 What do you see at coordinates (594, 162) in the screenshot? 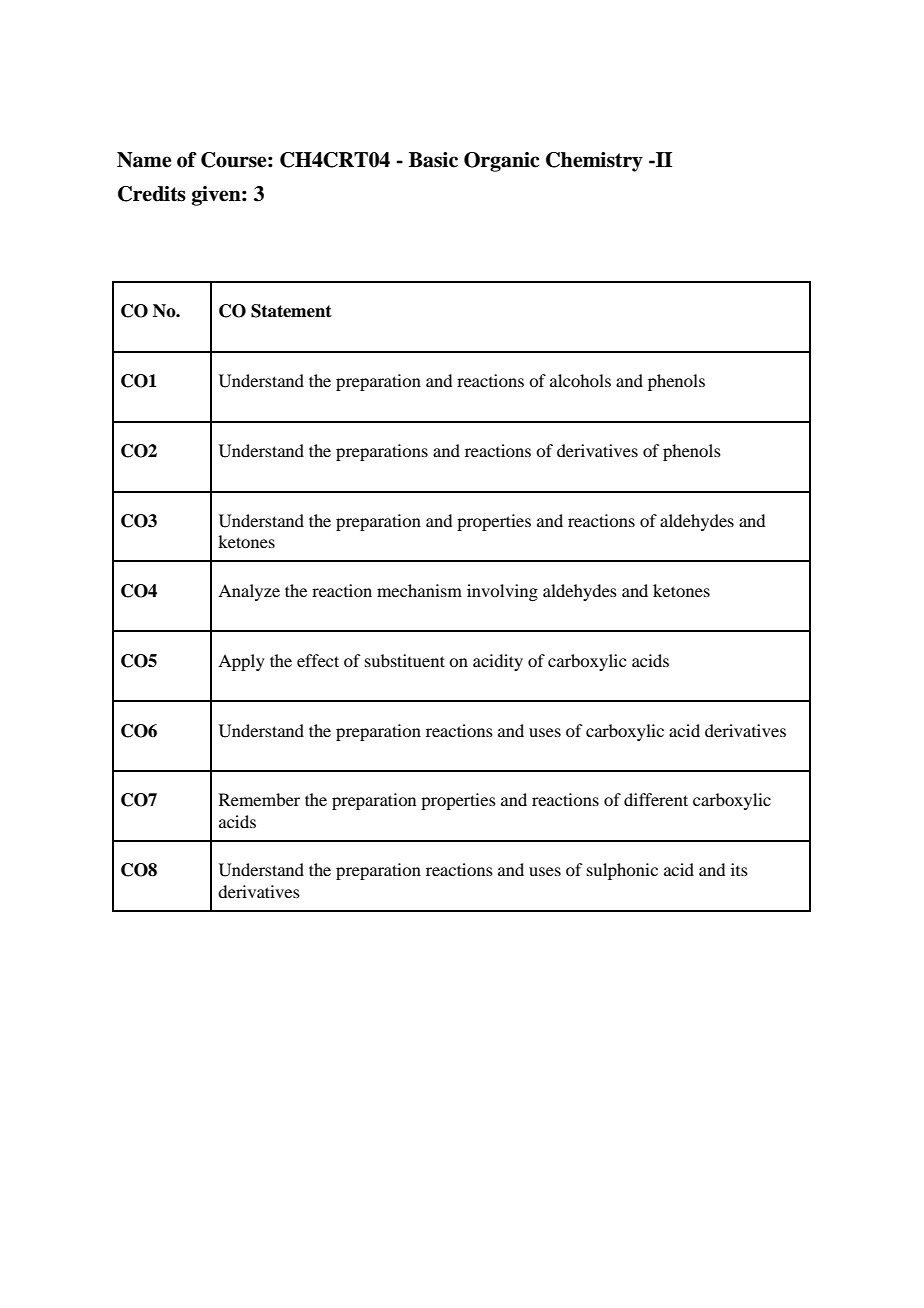
I see `Chemistry` at bounding box center [594, 162].
